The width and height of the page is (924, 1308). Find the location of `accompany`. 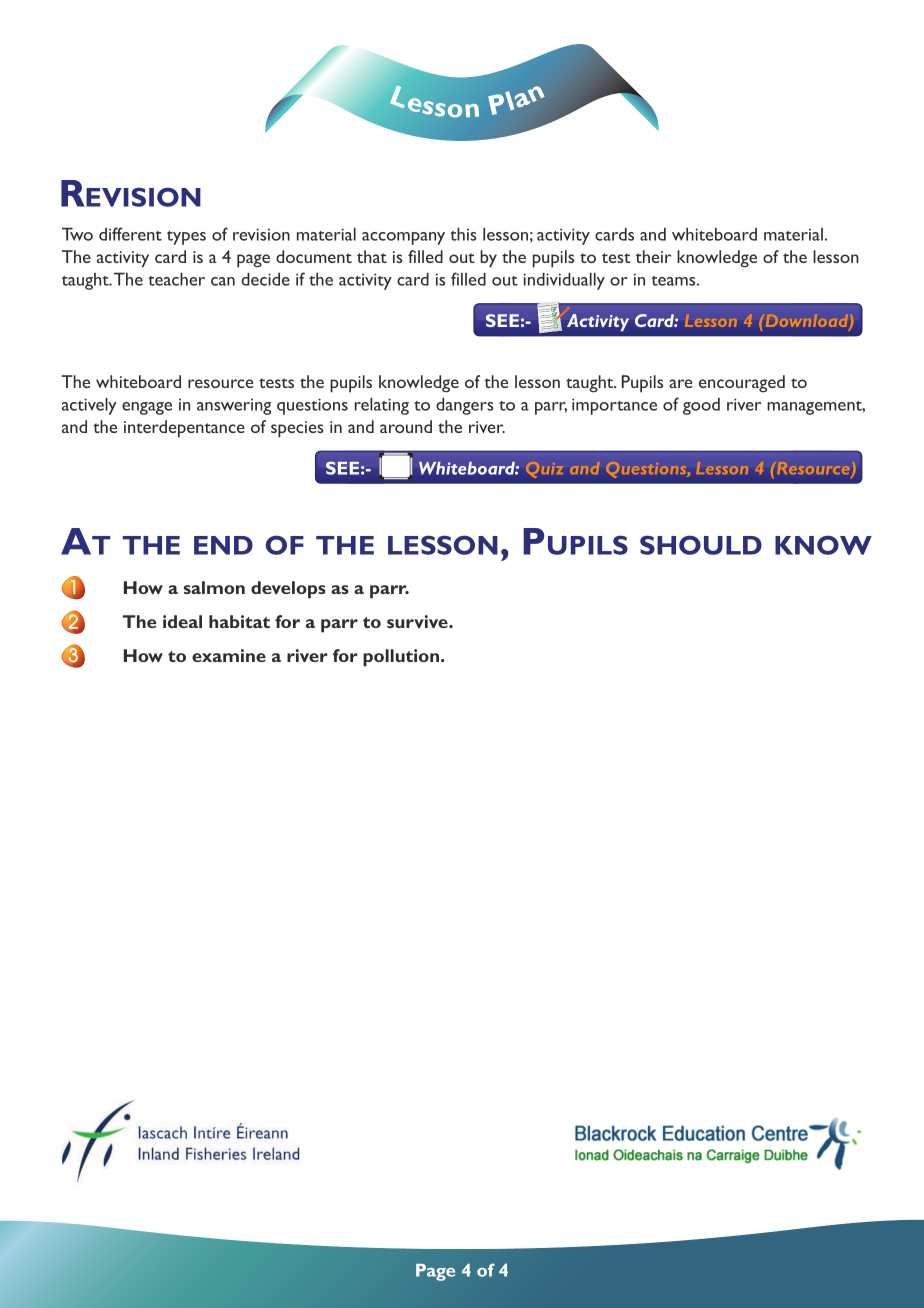

accompany is located at coordinates (403, 238).
